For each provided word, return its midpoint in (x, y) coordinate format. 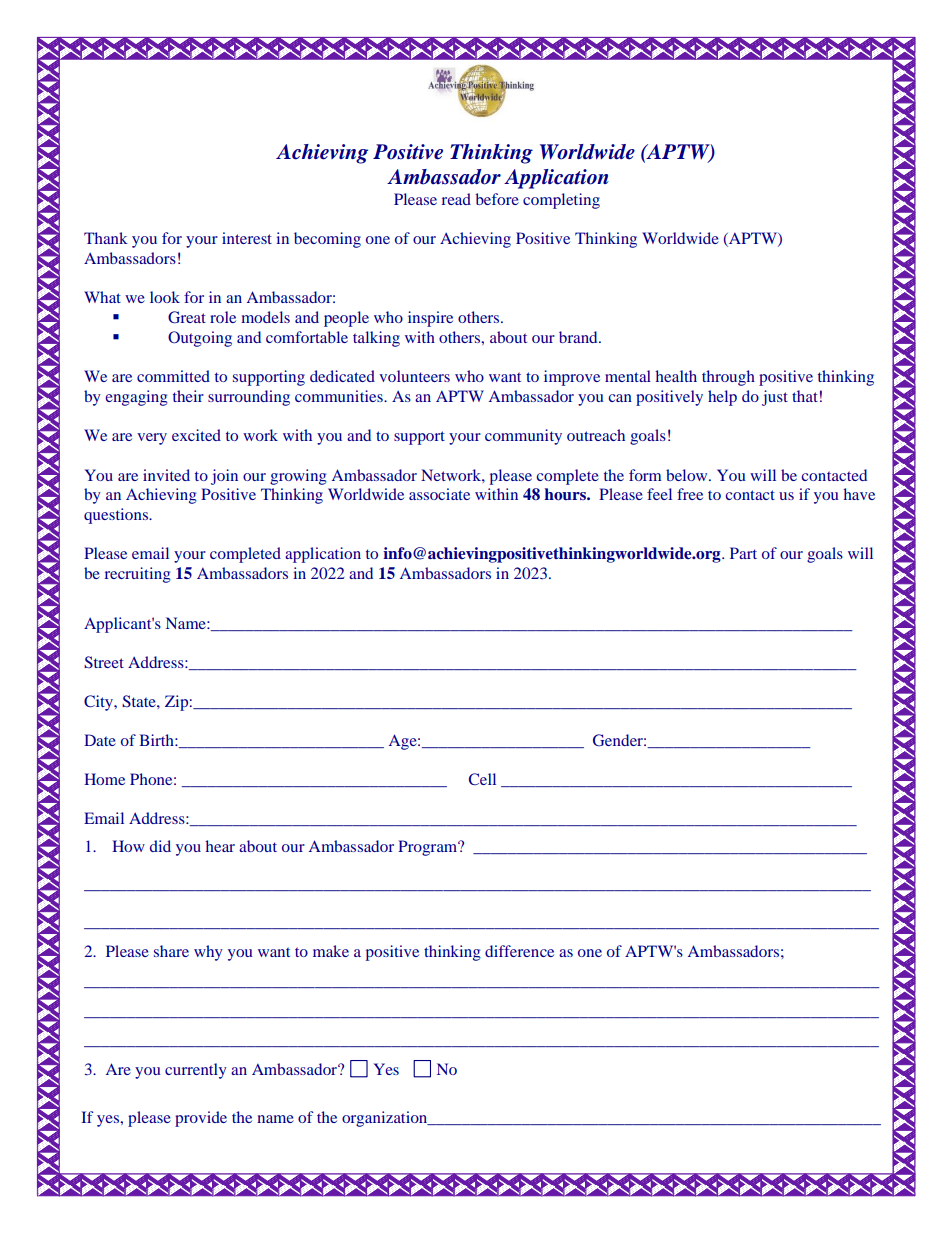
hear (220, 846)
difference (519, 951)
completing (561, 201)
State (140, 701)
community (523, 437)
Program (429, 848)
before (497, 199)
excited (196, 435)
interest (247, 238)
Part (743, 553)
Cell (482, 779)
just (775, 398)
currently (196, 1071)
